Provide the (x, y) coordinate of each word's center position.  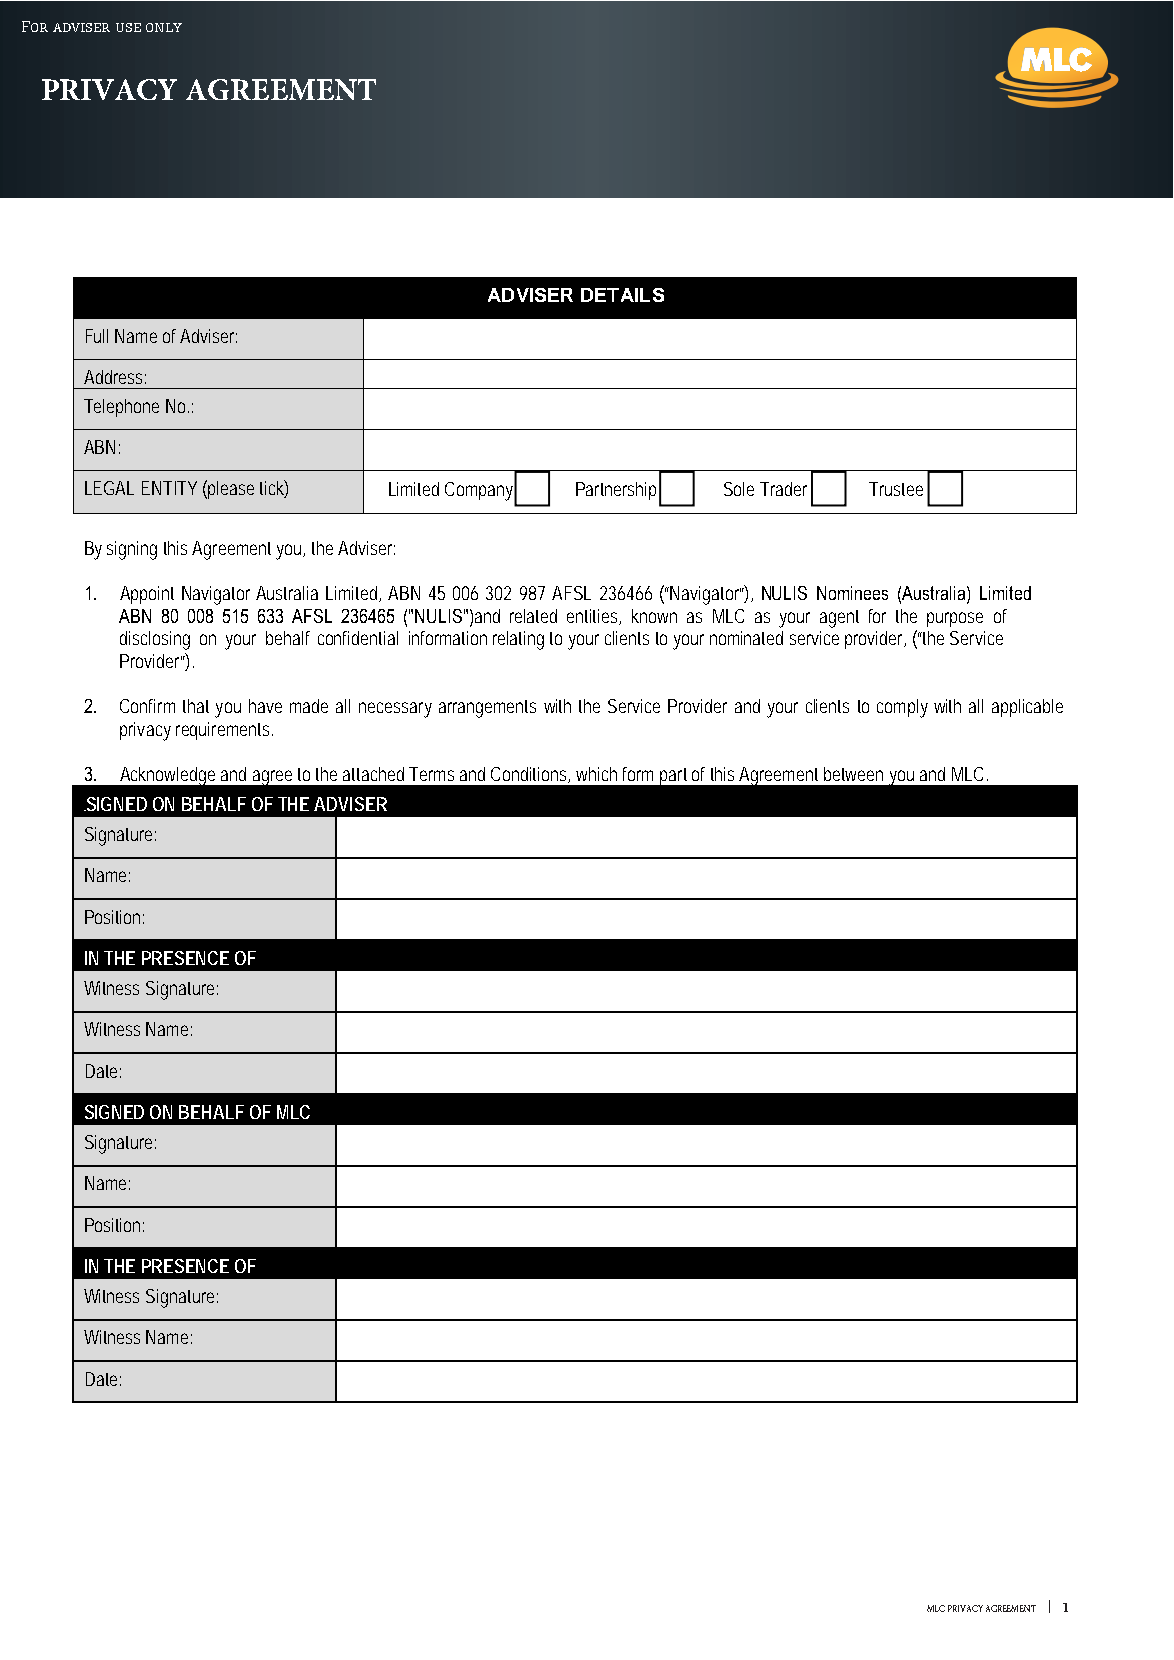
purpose (955, 619)
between (853, 774)
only (164, 27)
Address (115, 377)
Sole (739, 489)
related (533, 616)
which (596, 774)
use (128, 27)
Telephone (121, 408)
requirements (224, 731)
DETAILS (622, 295)
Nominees (852, 593)
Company (481, 491)
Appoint (147, 595)
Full (97, 336)
